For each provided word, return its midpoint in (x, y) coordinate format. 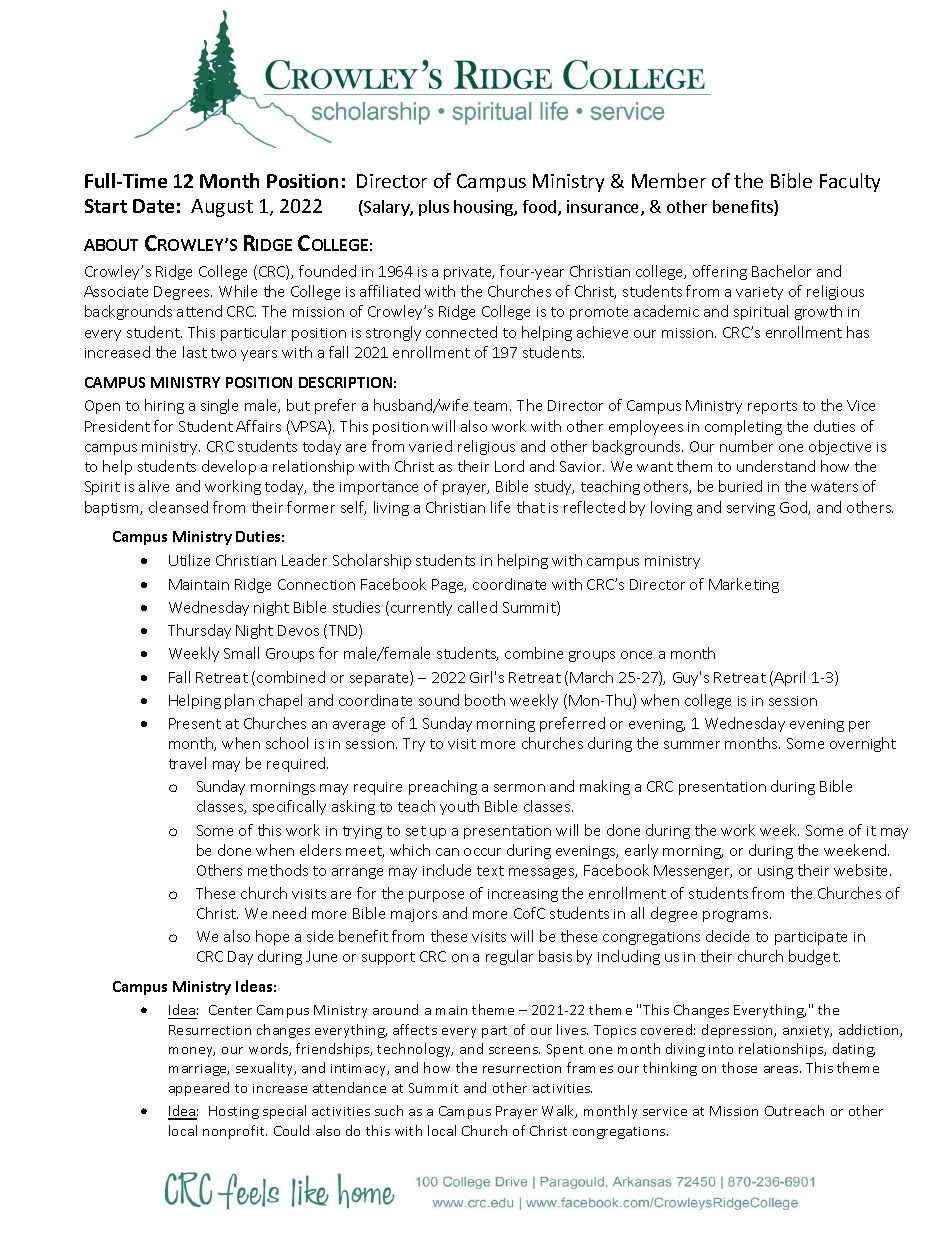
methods (278, 870)
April (789, 678)
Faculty (850, 182)
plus (434, 208)
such (389, 1110)
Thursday (199, 631)
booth (485, 700)
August (222, 208)
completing (743, 427)
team (492, 406)
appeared (199, 1089)
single (219, 406)
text (490, 871)
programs (737, 916)
